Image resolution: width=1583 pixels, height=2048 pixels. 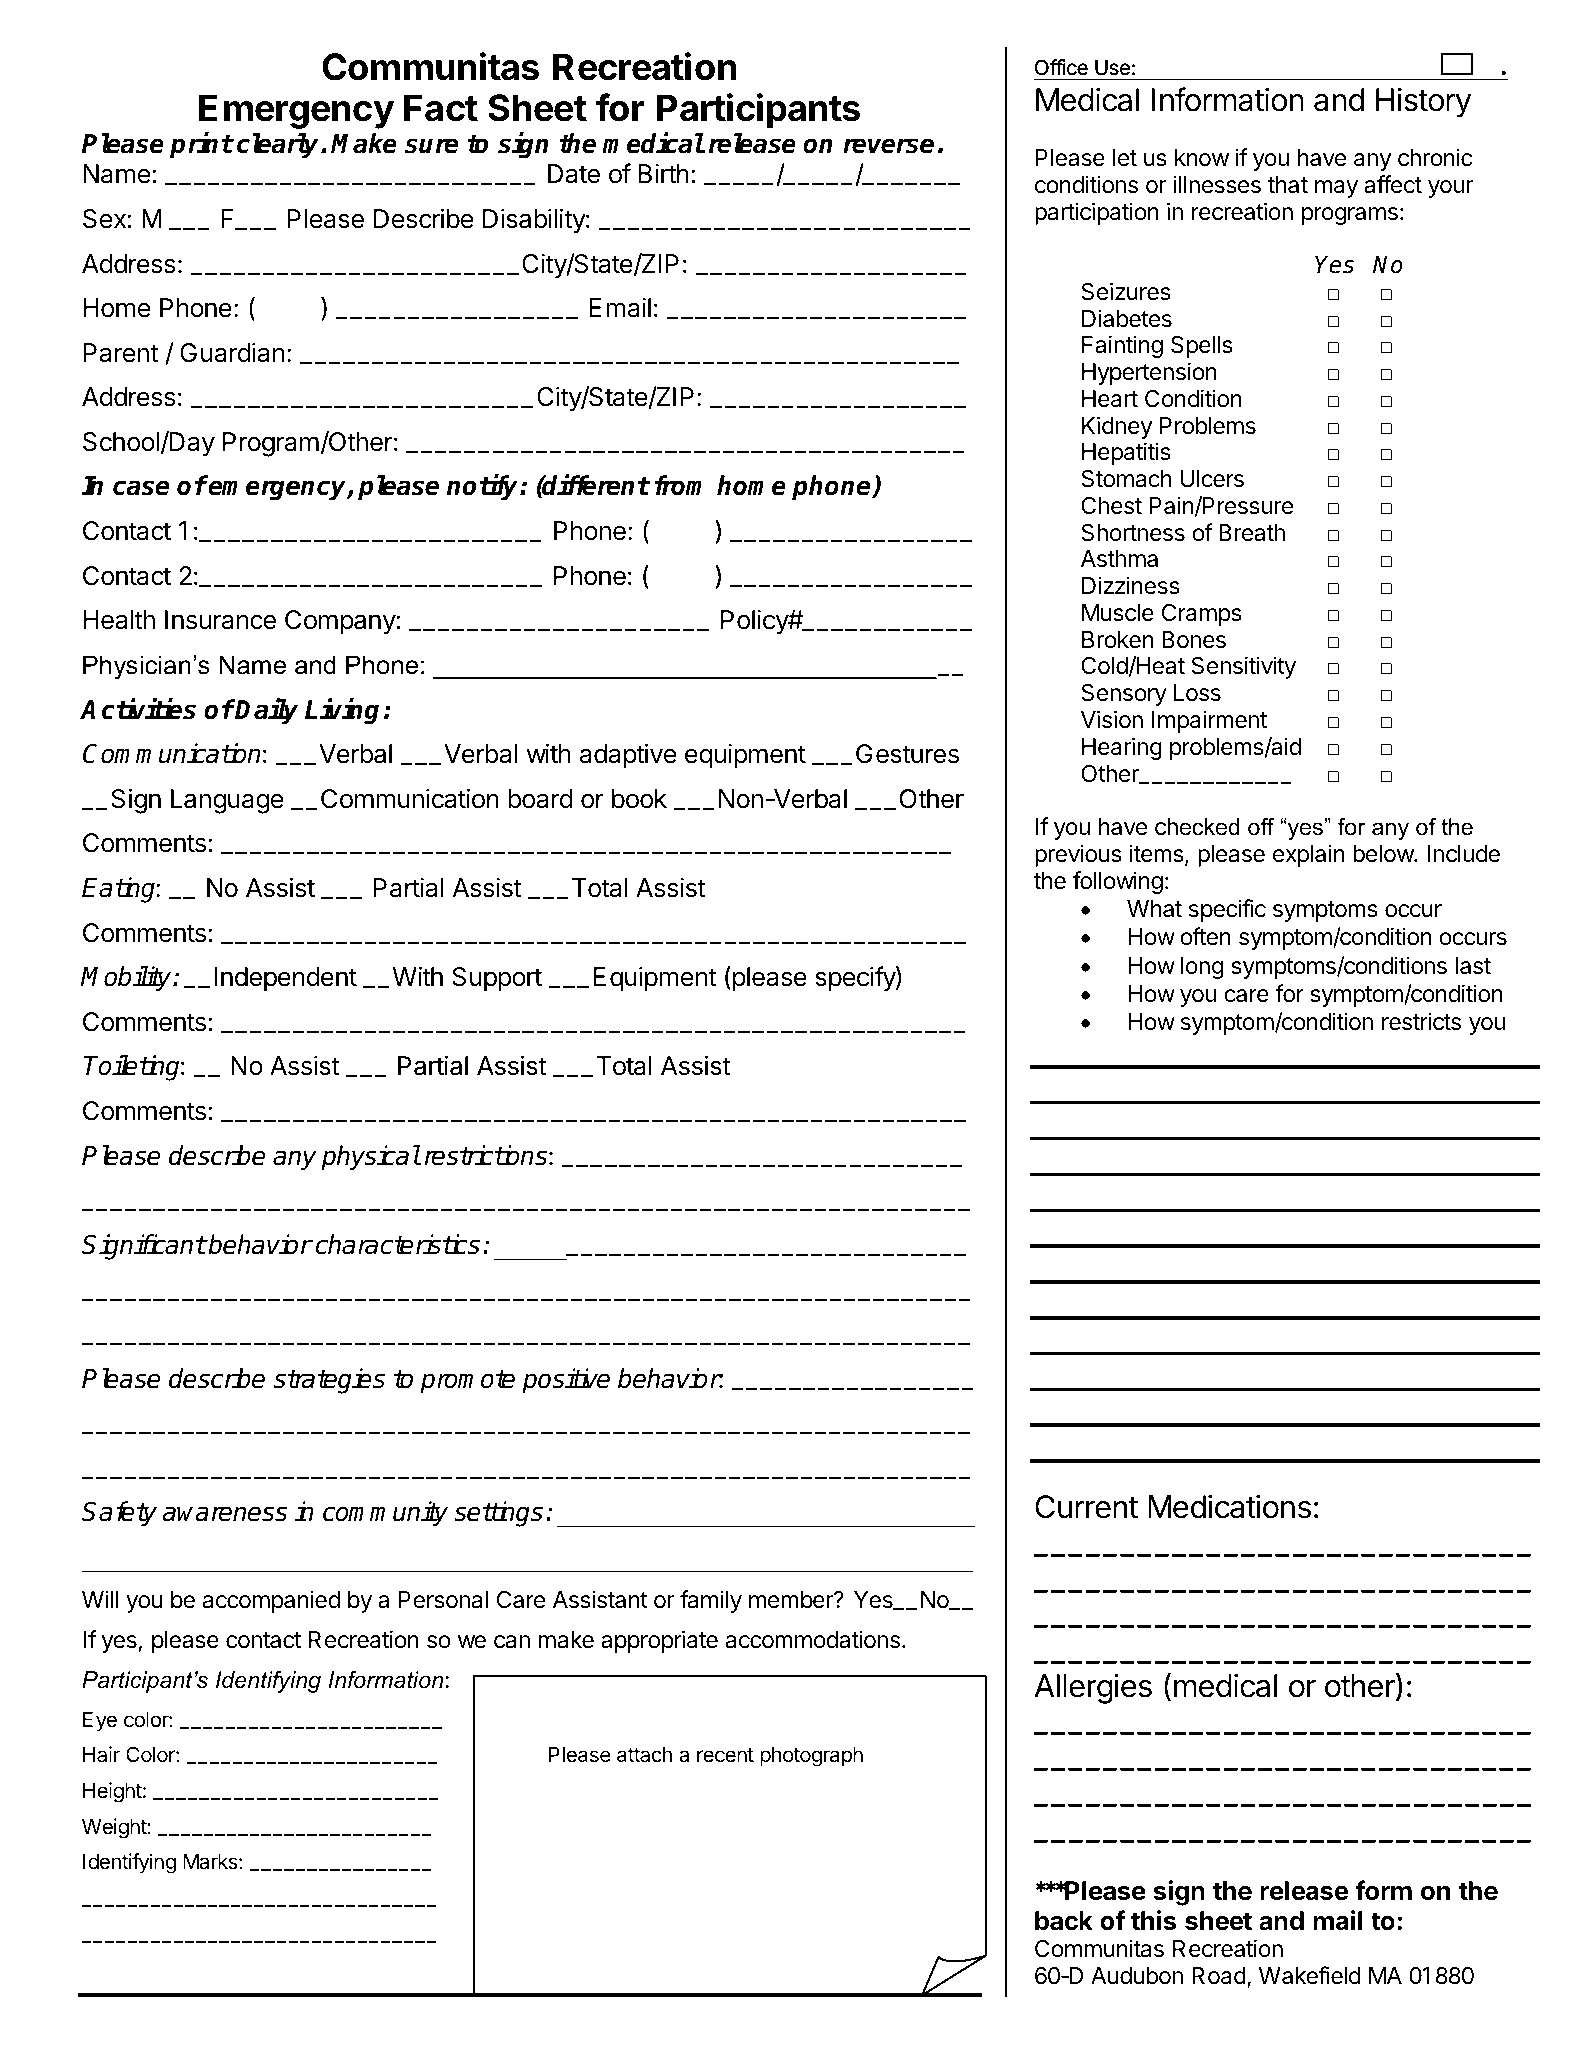 What do you see at coordinates (279, 146) in the screenshot?
I see `clearly` at bounding box center [279, 146].
